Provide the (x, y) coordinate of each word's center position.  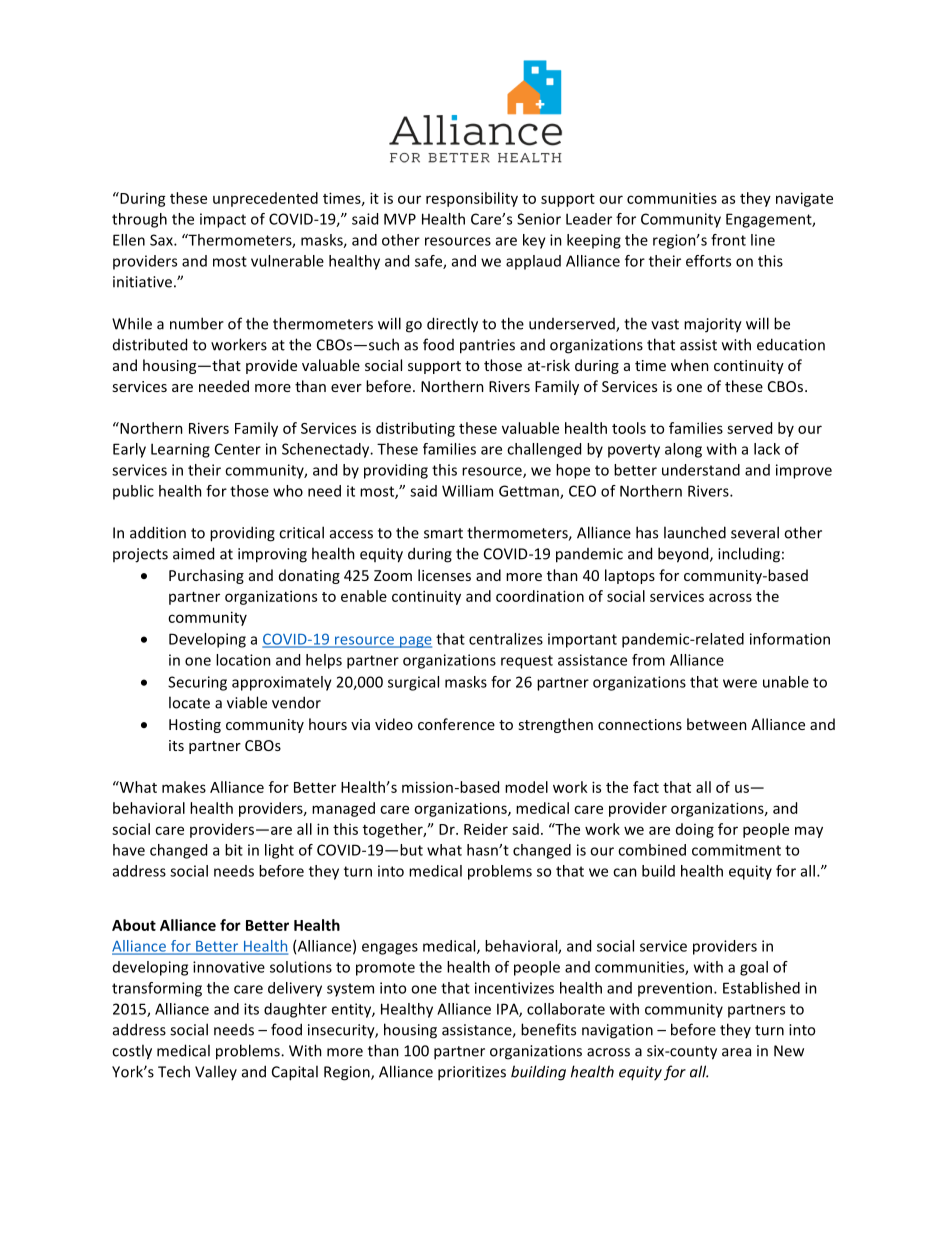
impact (223, 220)
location (243, 660)
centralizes (506, 639)
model (526, 787)
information (790, 639)
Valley (216, 1072)
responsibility (472, 199)
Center (238, 449)
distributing (415, 429)
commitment (736, 850)
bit (234, 850)
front (728, 240)
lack (767, 449)
